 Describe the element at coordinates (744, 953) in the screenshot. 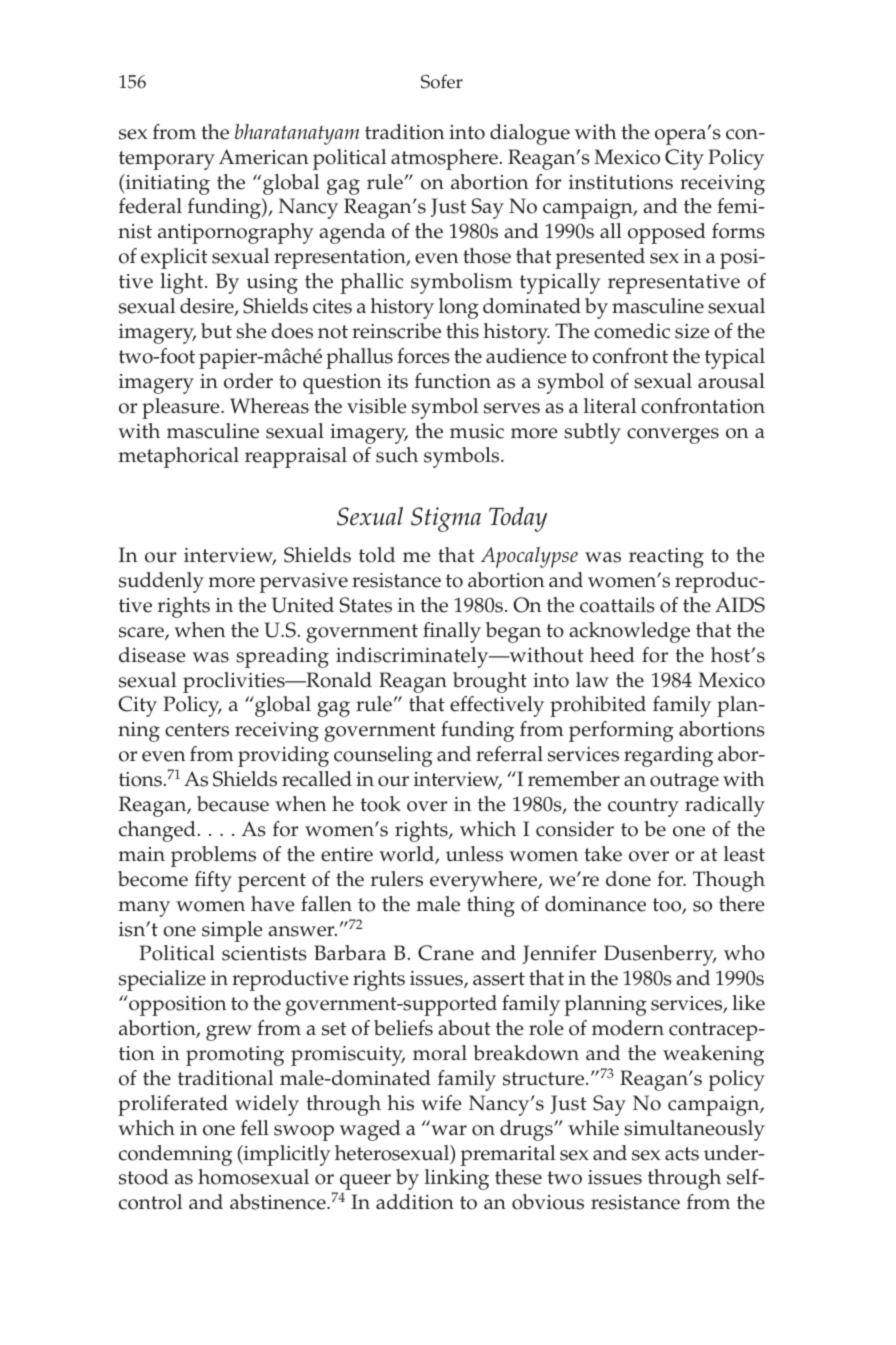

I see `who` at that location.
